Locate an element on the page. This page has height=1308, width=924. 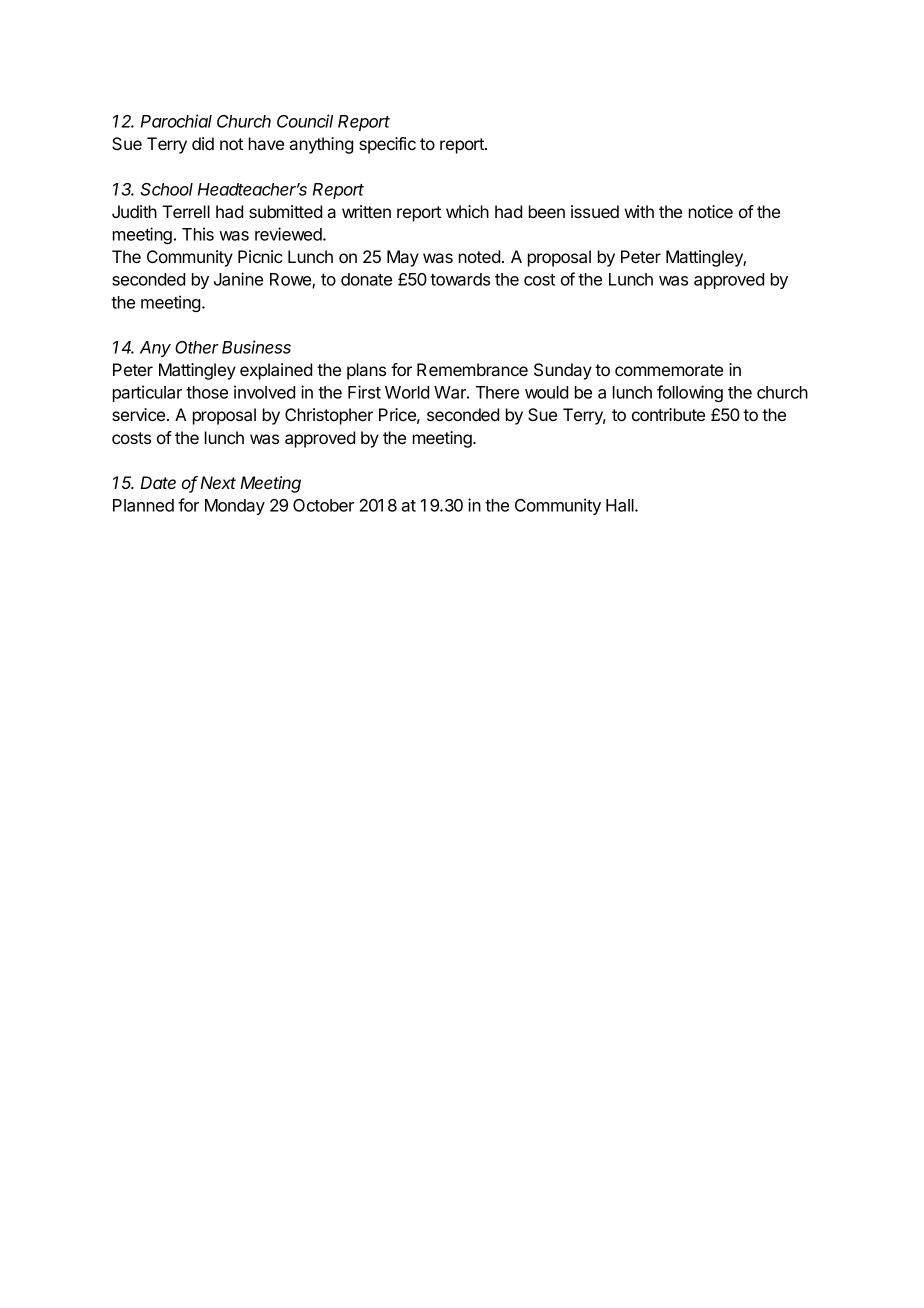
which is located at coordinates (467, 211).
